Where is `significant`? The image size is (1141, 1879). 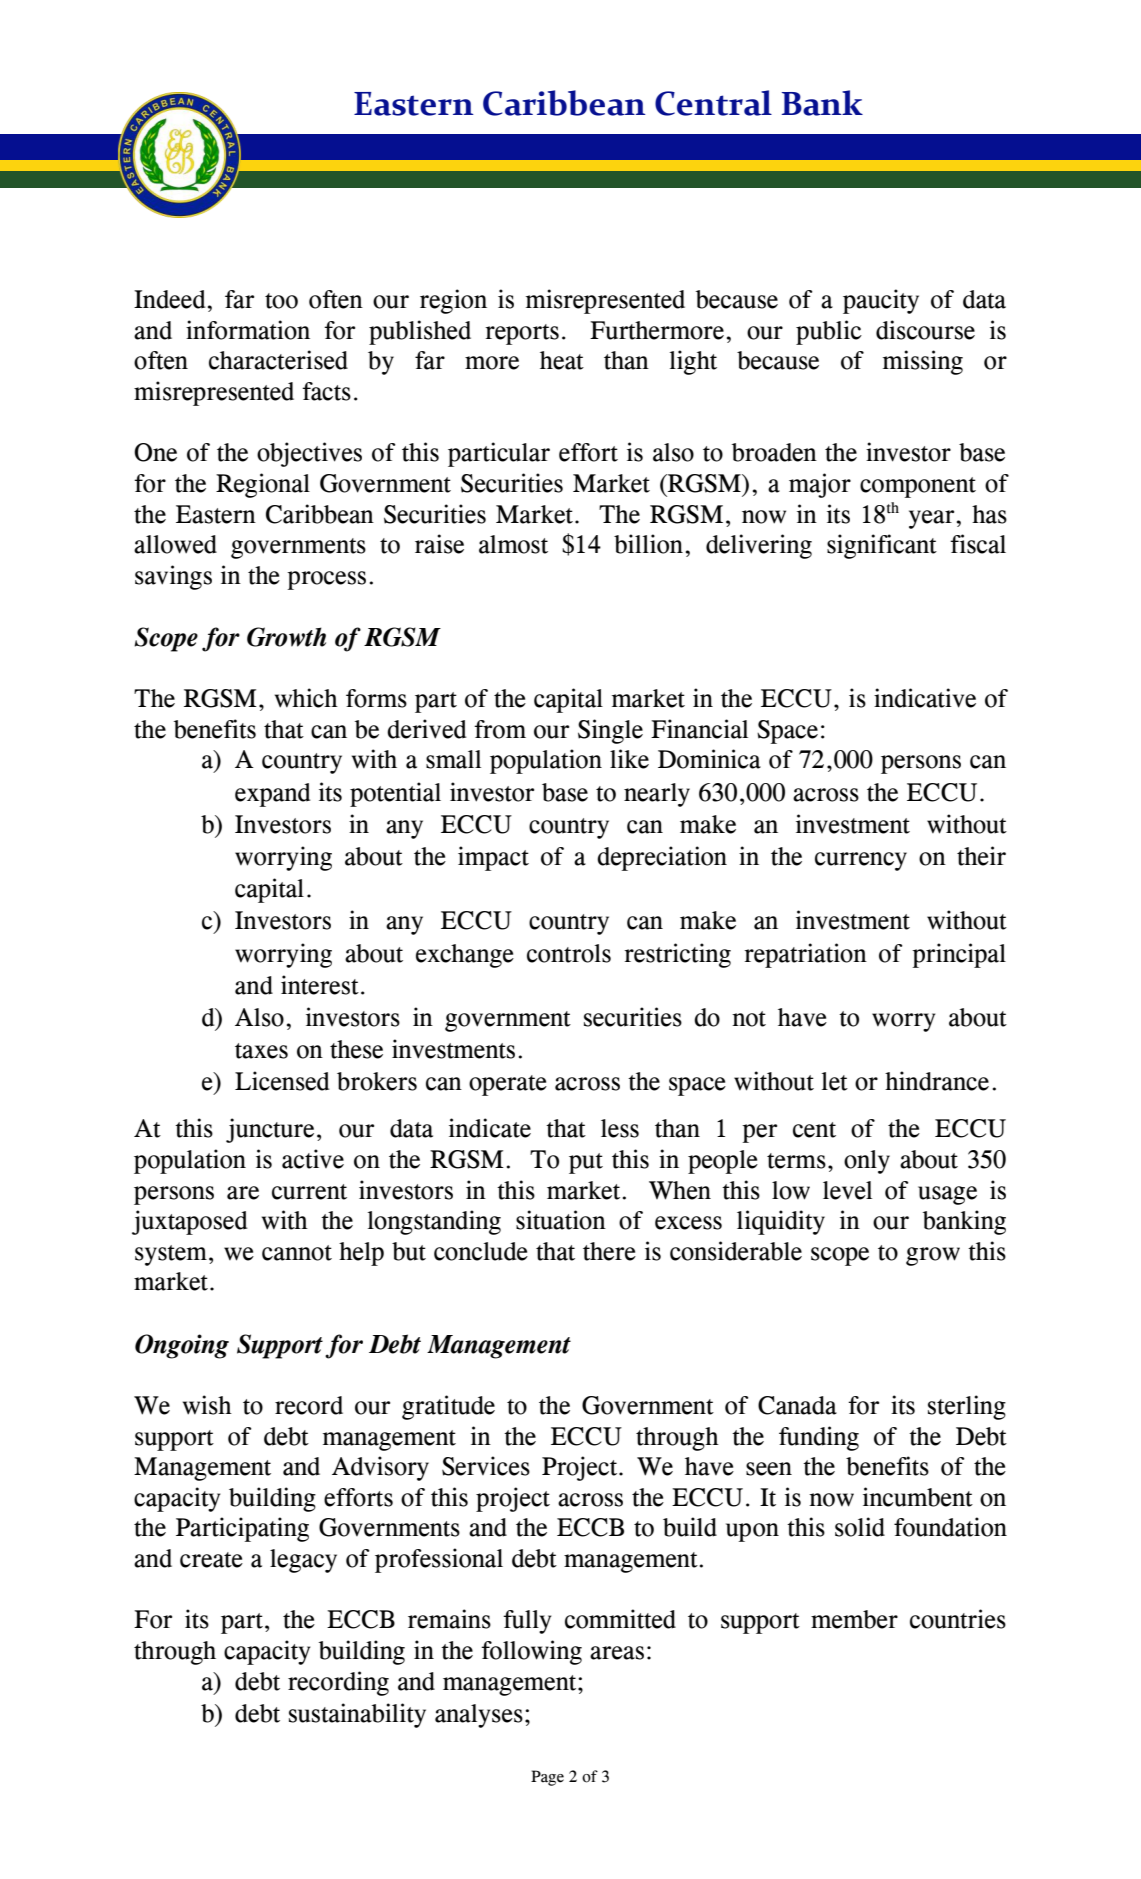
significant is located at coordinates (882, 546).
